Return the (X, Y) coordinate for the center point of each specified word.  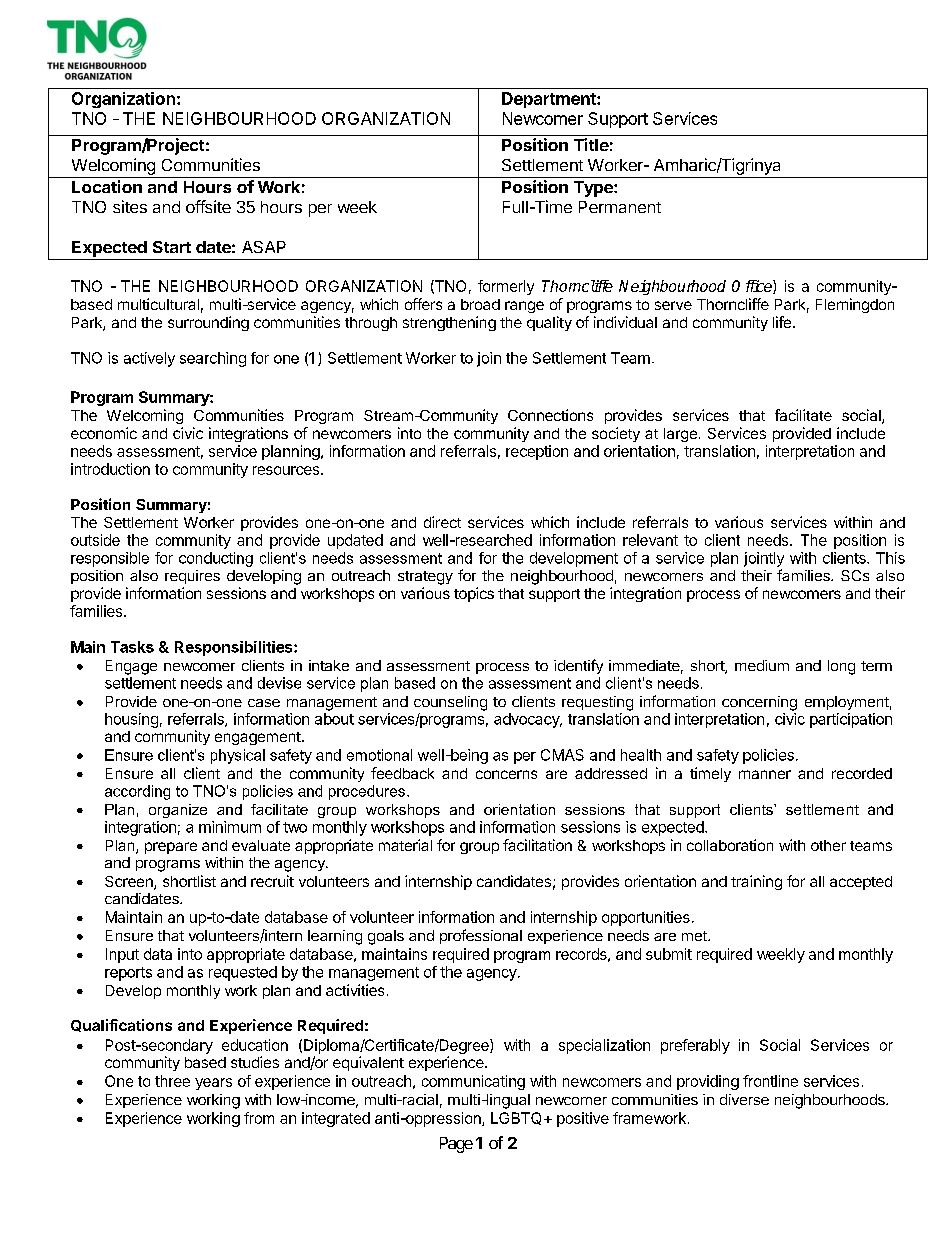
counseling (450, 703)
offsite (208, 206)
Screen (130, 883)
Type (594, 189)
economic (104, 433)
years (213, 1084)
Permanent (620, 207)
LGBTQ (518, 1118)
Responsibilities (235, 648)
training (756, 882)
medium (762, 665)
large (680, 435)
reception (537, 452)
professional (481, 936)
